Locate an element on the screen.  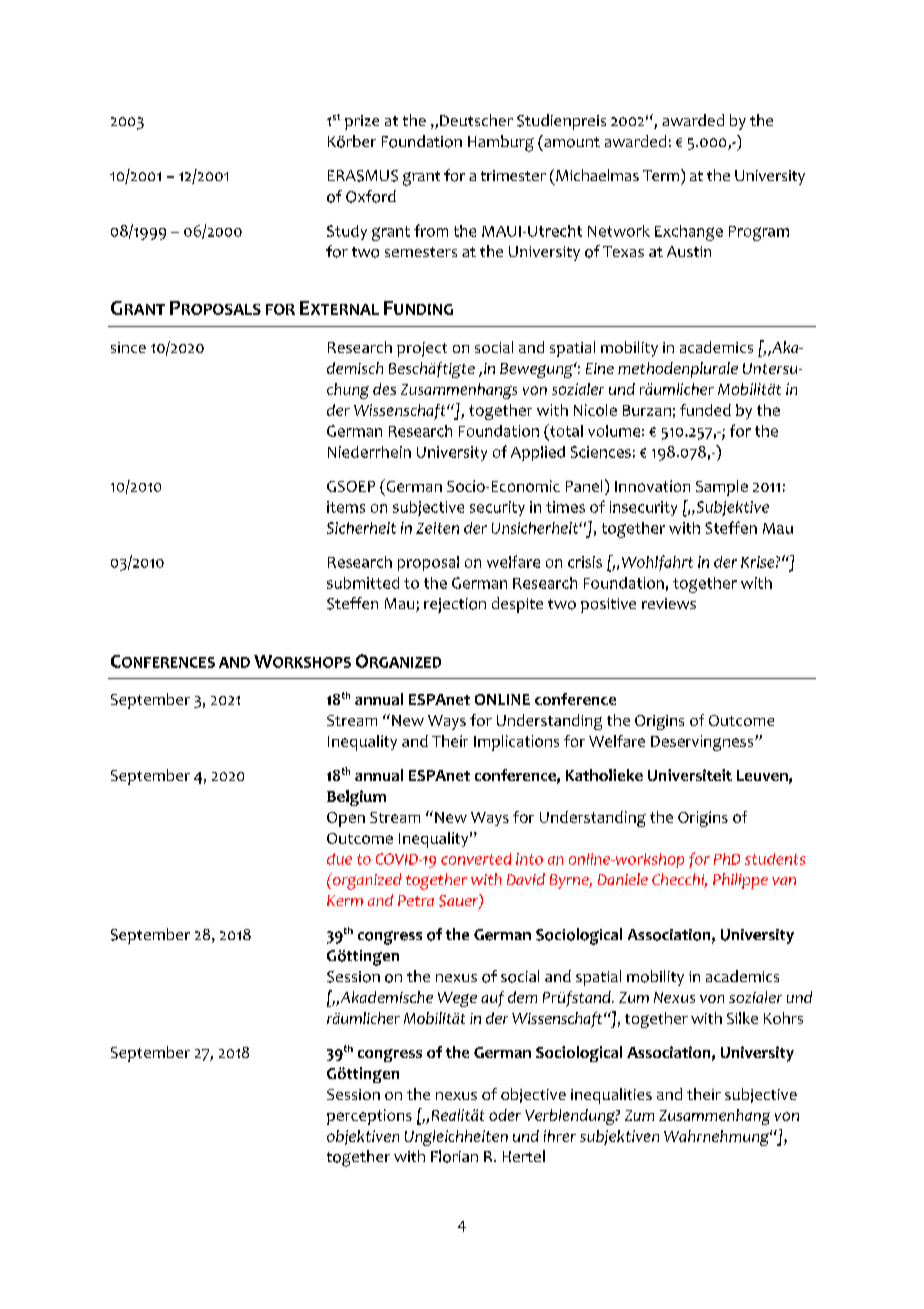
ERASMUS is located at coordinates (363, 176).
